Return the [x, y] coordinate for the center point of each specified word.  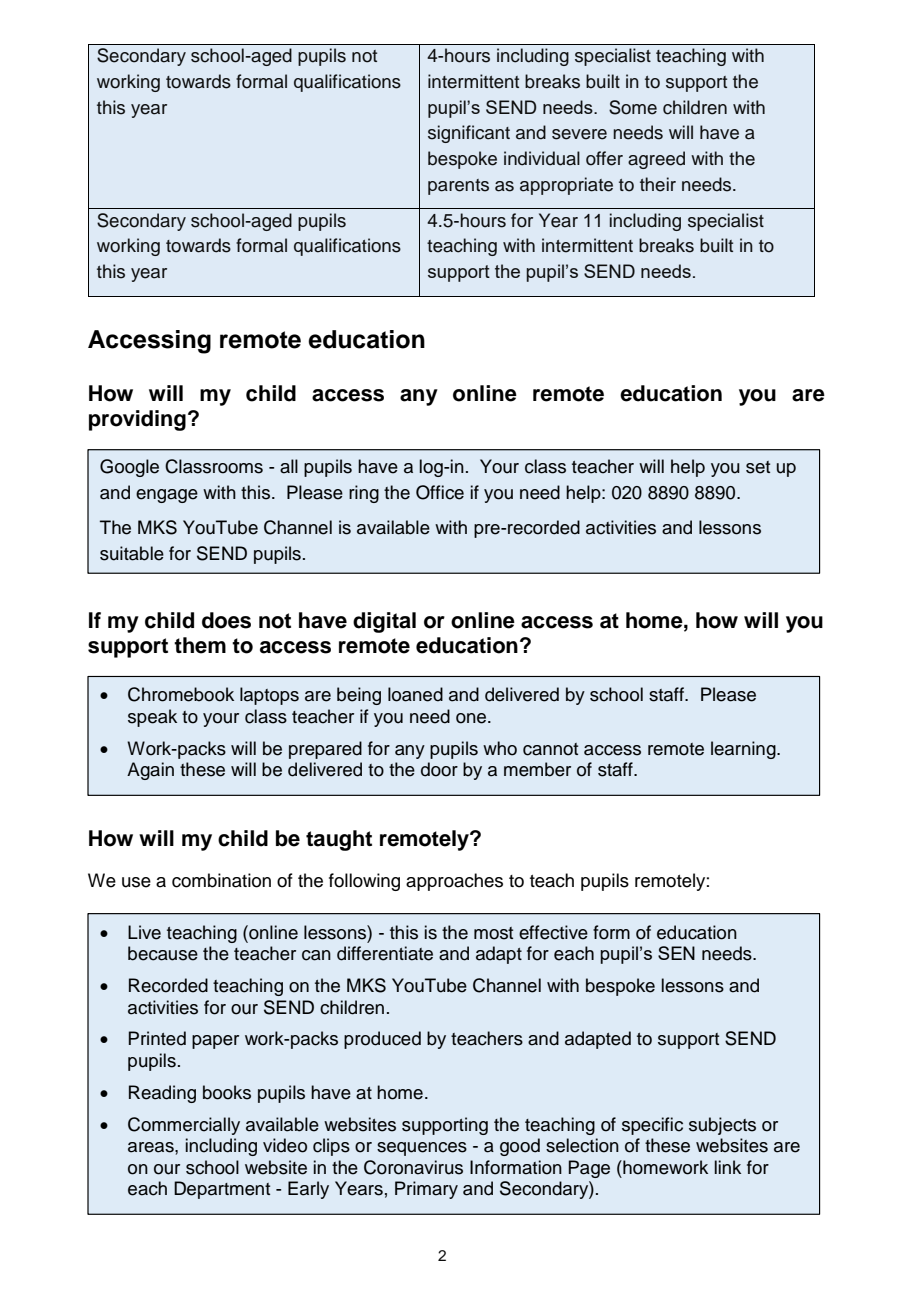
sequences [422, 1149]
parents [458, 187]
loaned [415, 694]
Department [222, 1190]
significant [469, 134]
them [200, 645]
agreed [656, 160]
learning [744, 750]
